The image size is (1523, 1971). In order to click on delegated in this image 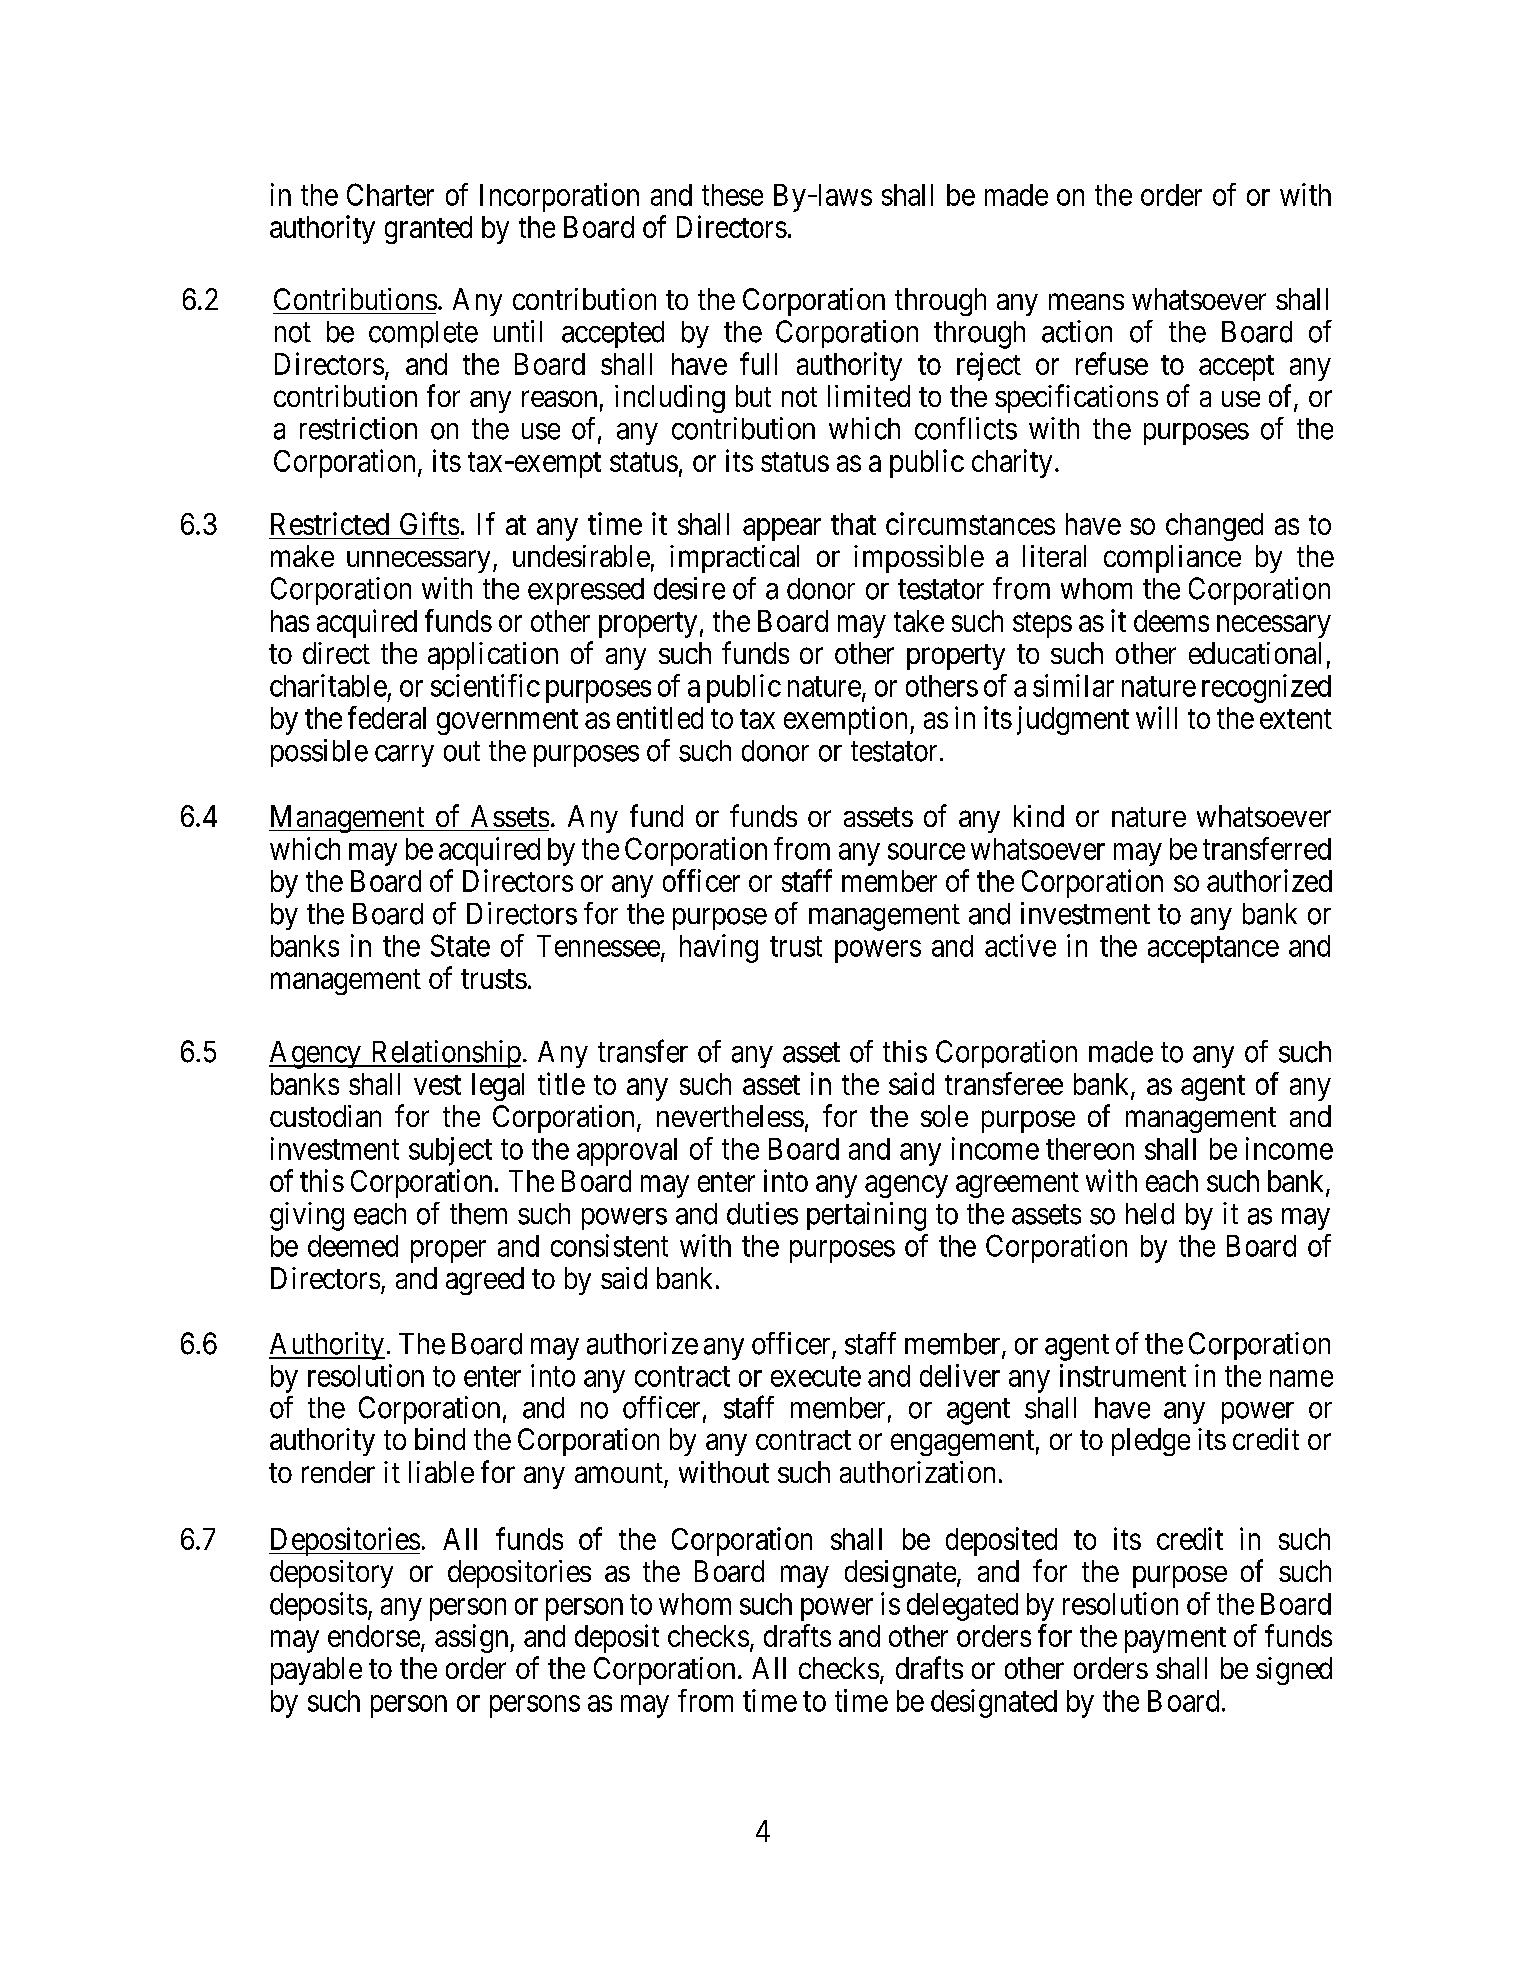, I will do `click(962, 1607)`.
